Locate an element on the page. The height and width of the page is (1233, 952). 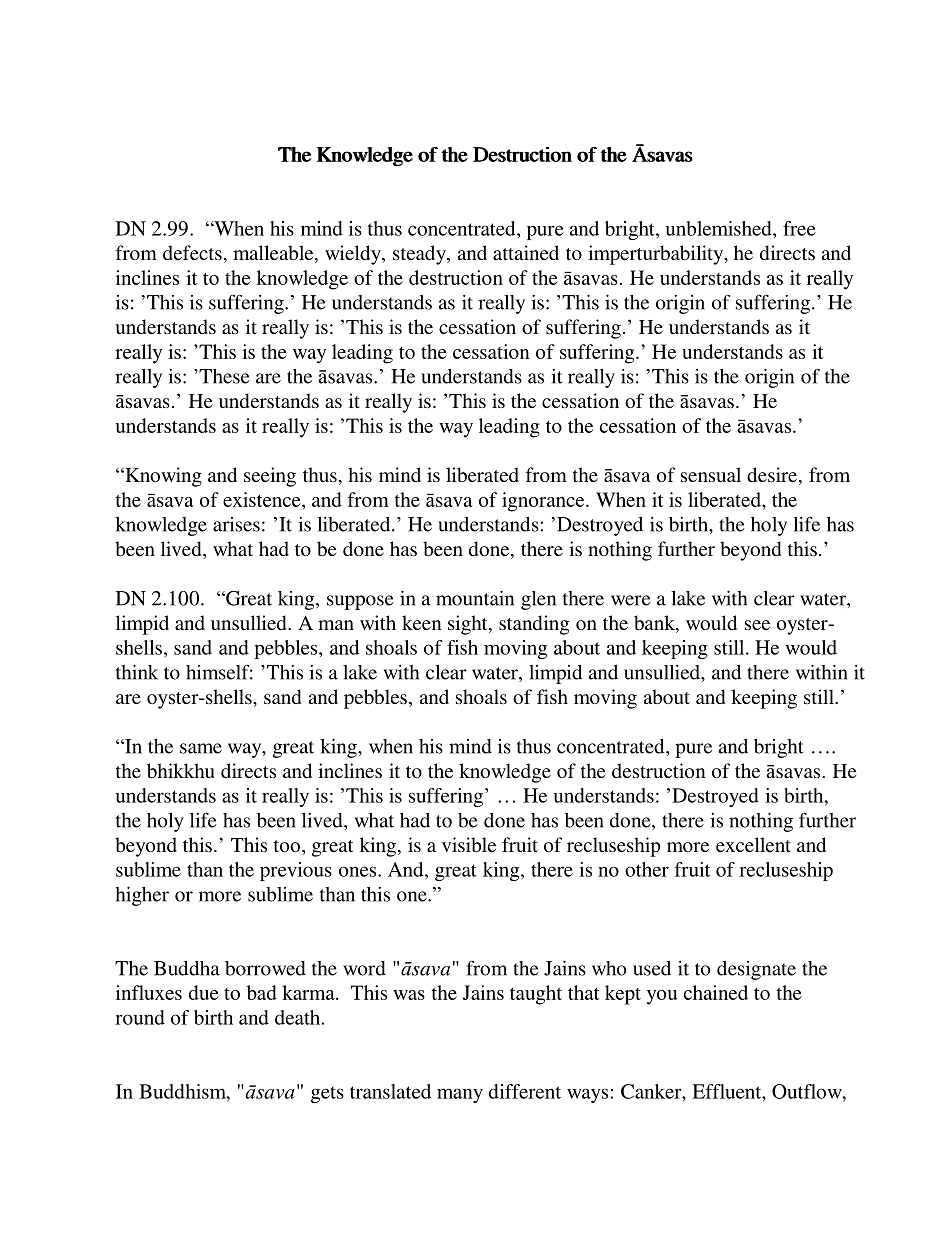
sight is located at coordinates (469, 625).
